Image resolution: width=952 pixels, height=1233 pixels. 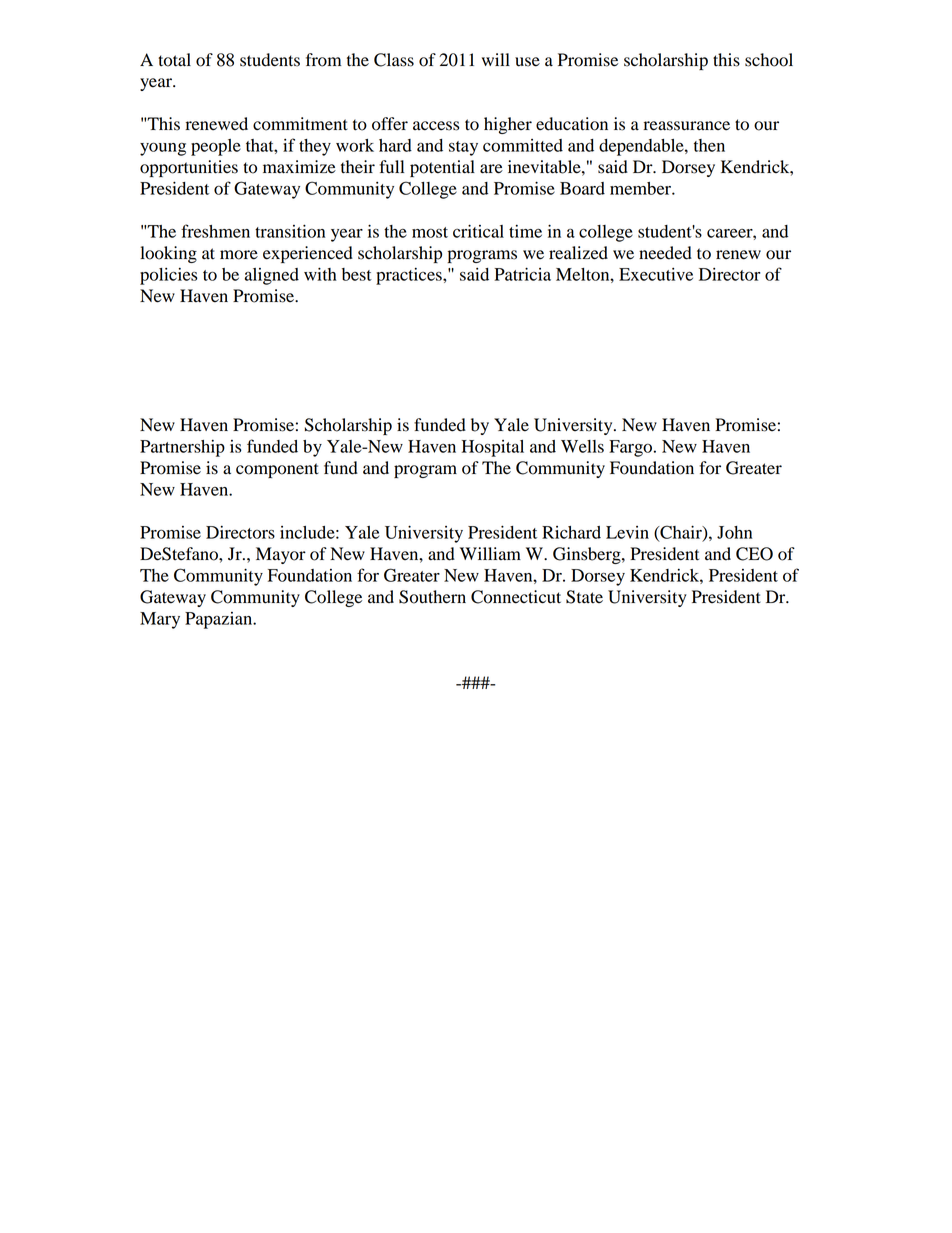 What do you see at coordinates (630, 448) in the page?
I see `Fargo` at bounding box center [630, 448].
